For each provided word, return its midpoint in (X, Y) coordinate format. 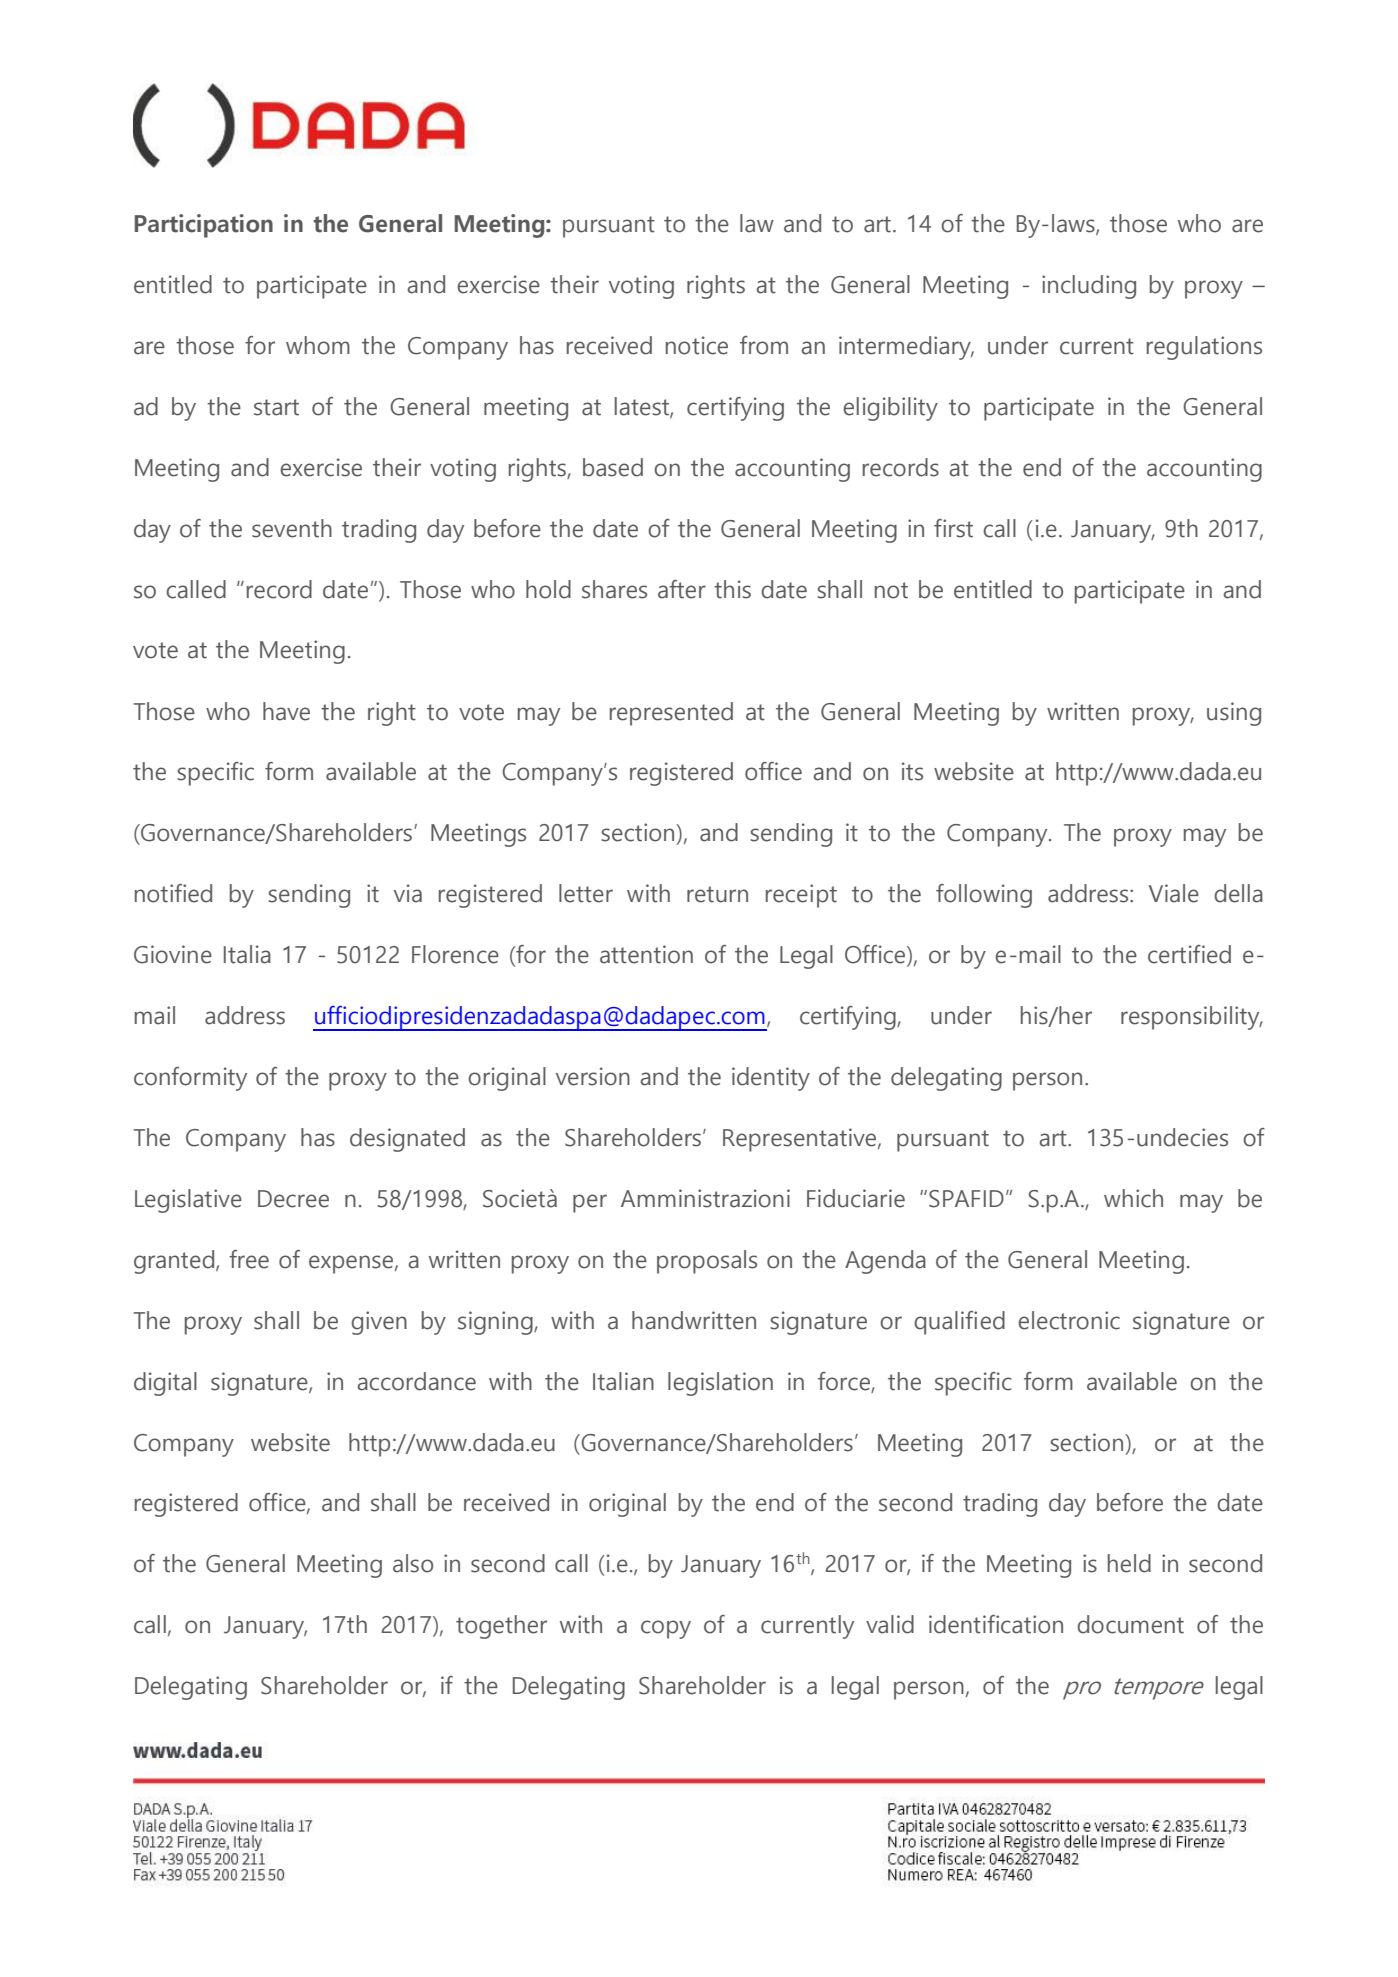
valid (890, 1624)
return (717, 894)
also (413, 1563)
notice (697, 345)
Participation (204, 226)
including (1089, 287)
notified (173, 893)
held (1129, 1563)
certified (1189, 954)
